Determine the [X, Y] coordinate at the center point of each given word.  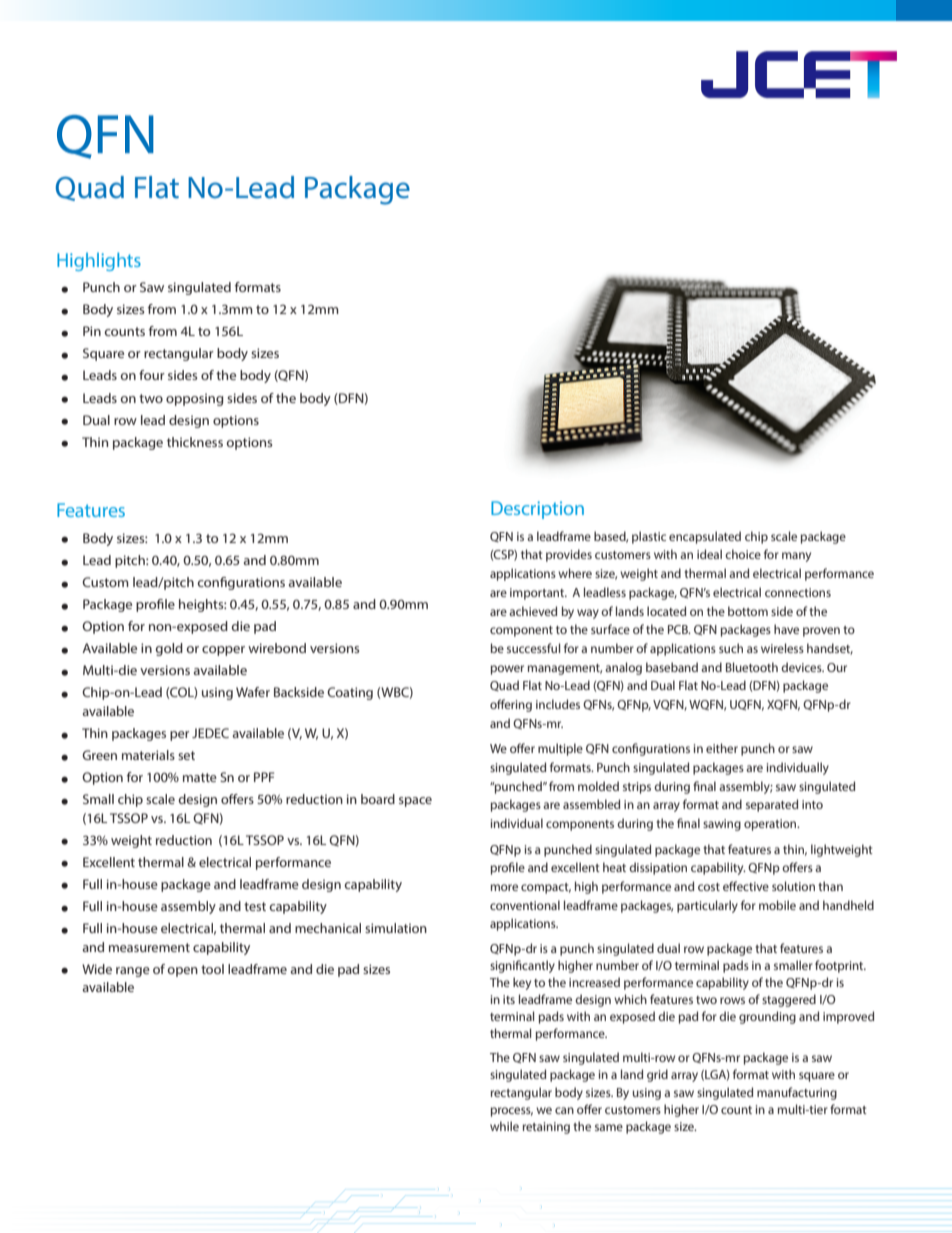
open [182, 972]
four [152, 375]
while [504, 1126]
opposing [194, 399]
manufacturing [797, 1093]
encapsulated [705, 537]
